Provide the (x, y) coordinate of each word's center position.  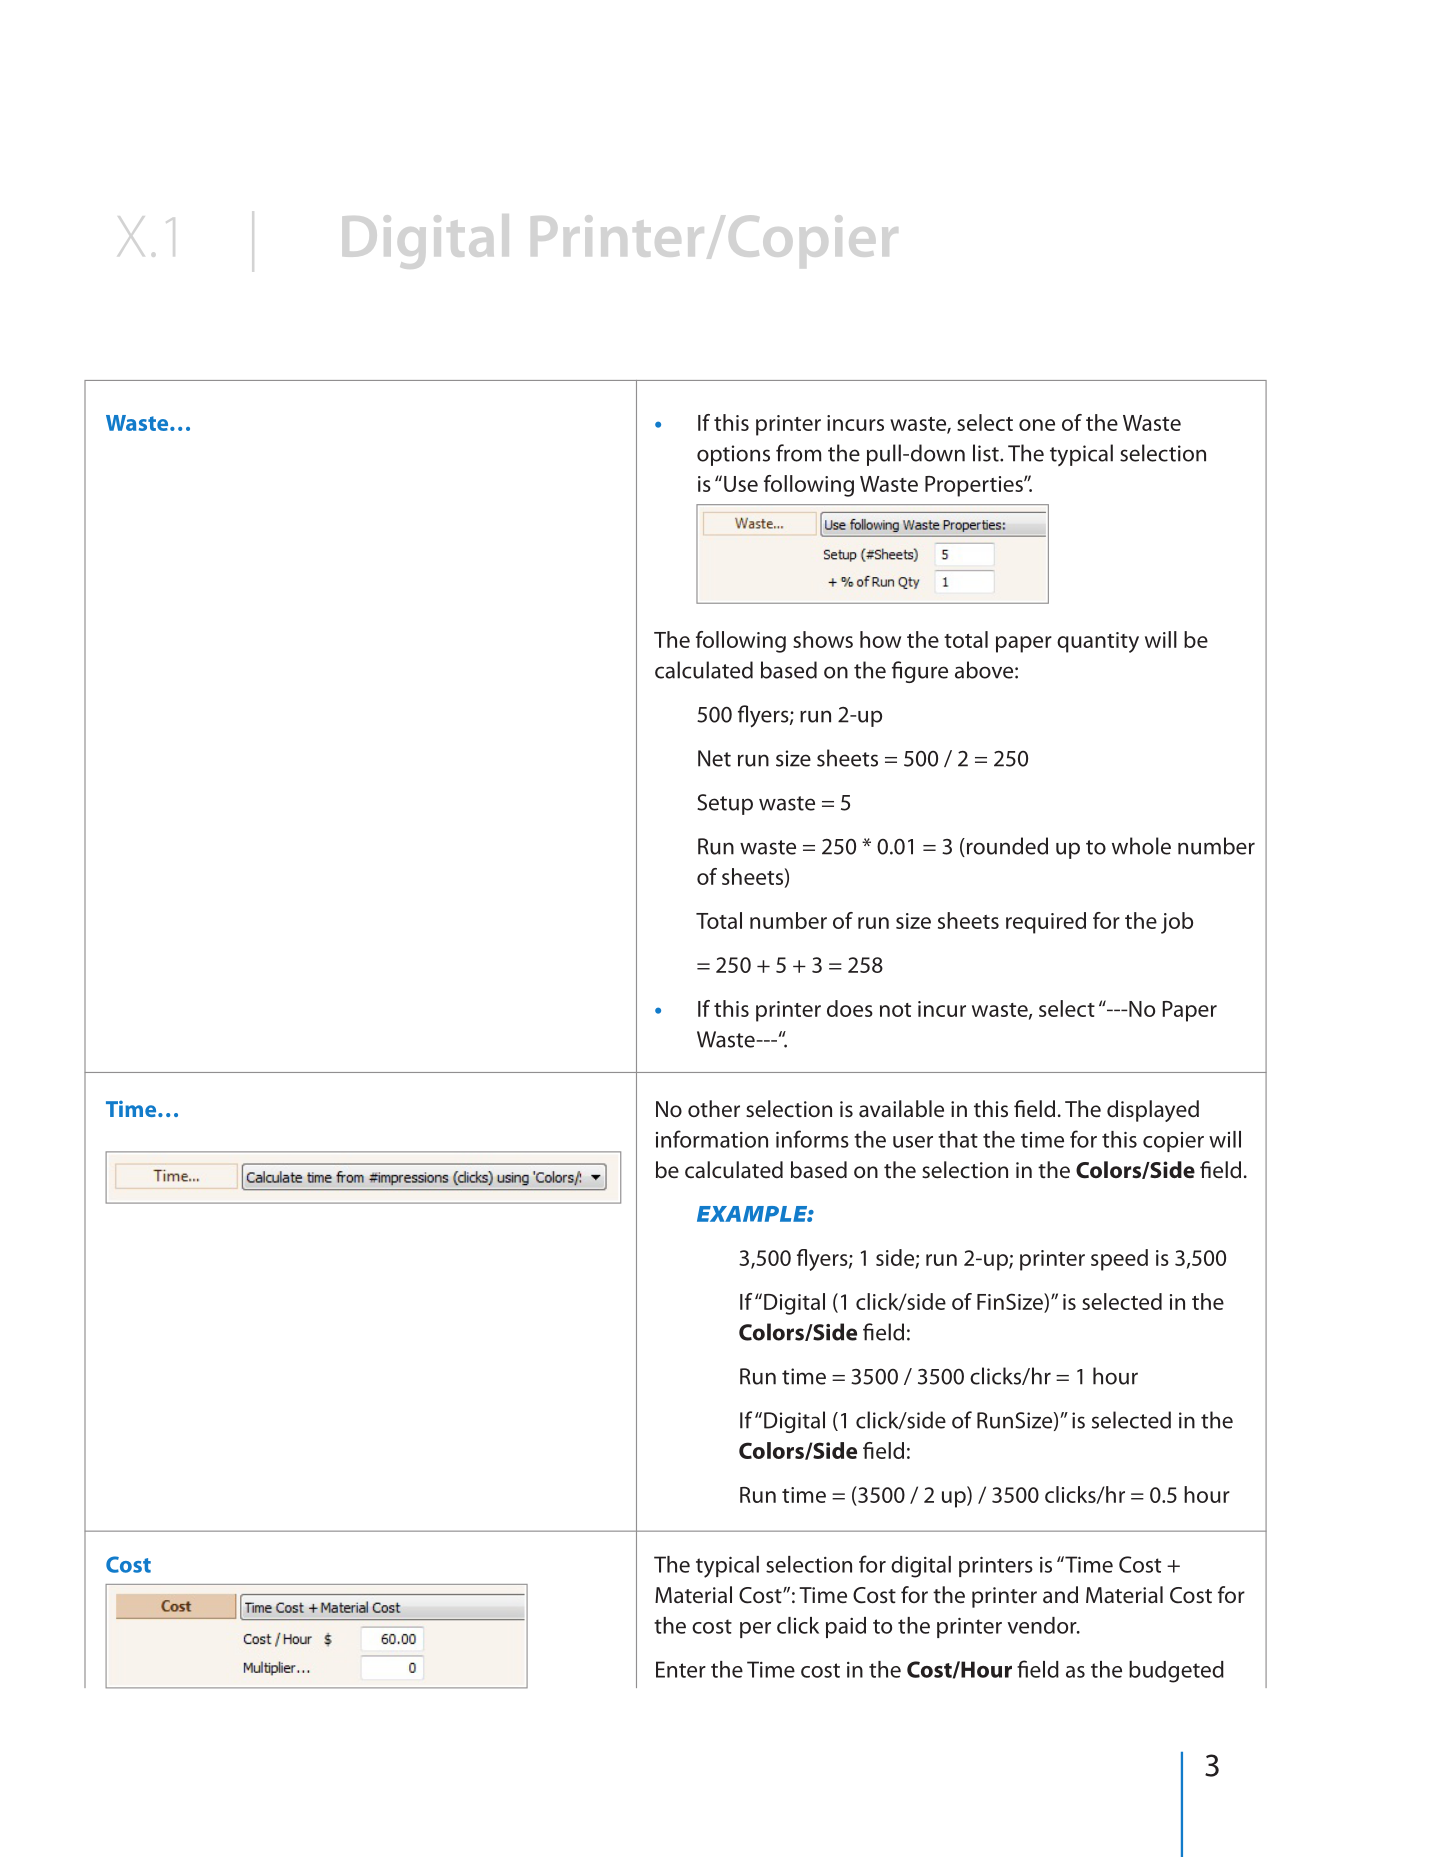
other (714, 1109)
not (895, 1010)
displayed (1153, 1111)
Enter (681, 1669)
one (1037, 425)
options (733, 455)
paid (846, 1627)
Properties (975, 486)
